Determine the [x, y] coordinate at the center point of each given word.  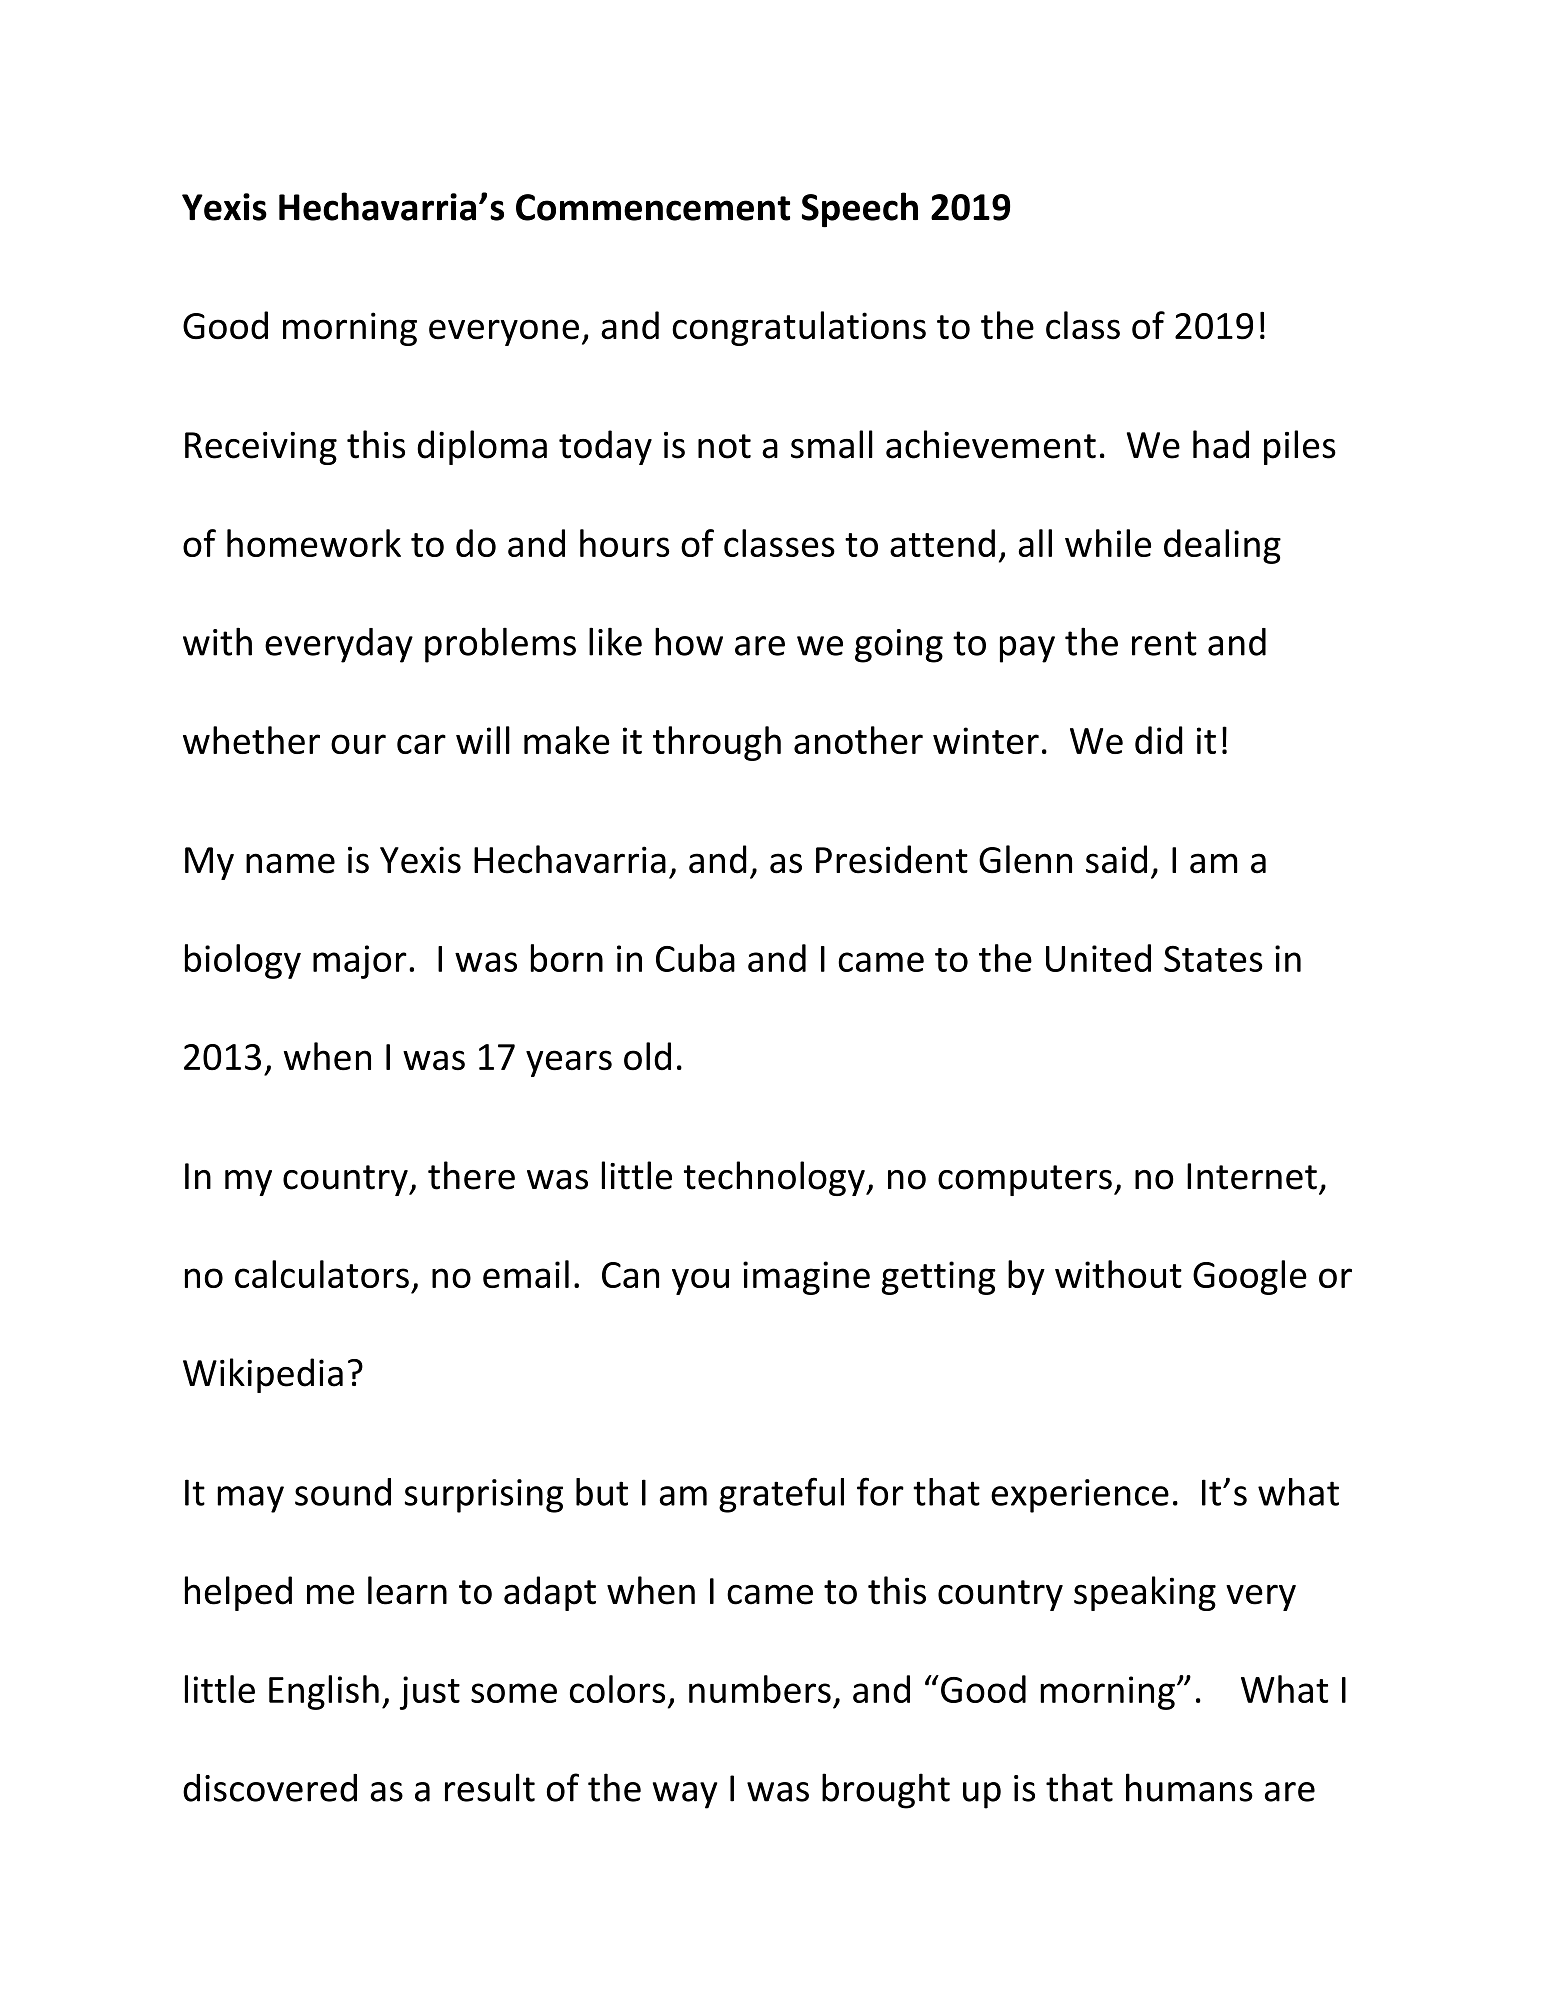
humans [1189, 1787]
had [1221, 444]
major [360, 962]
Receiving [261, 448]
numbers [760, 1689]
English [324, 1692]
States [1213, 958]
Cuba [695, 958]
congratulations [799, 328]
